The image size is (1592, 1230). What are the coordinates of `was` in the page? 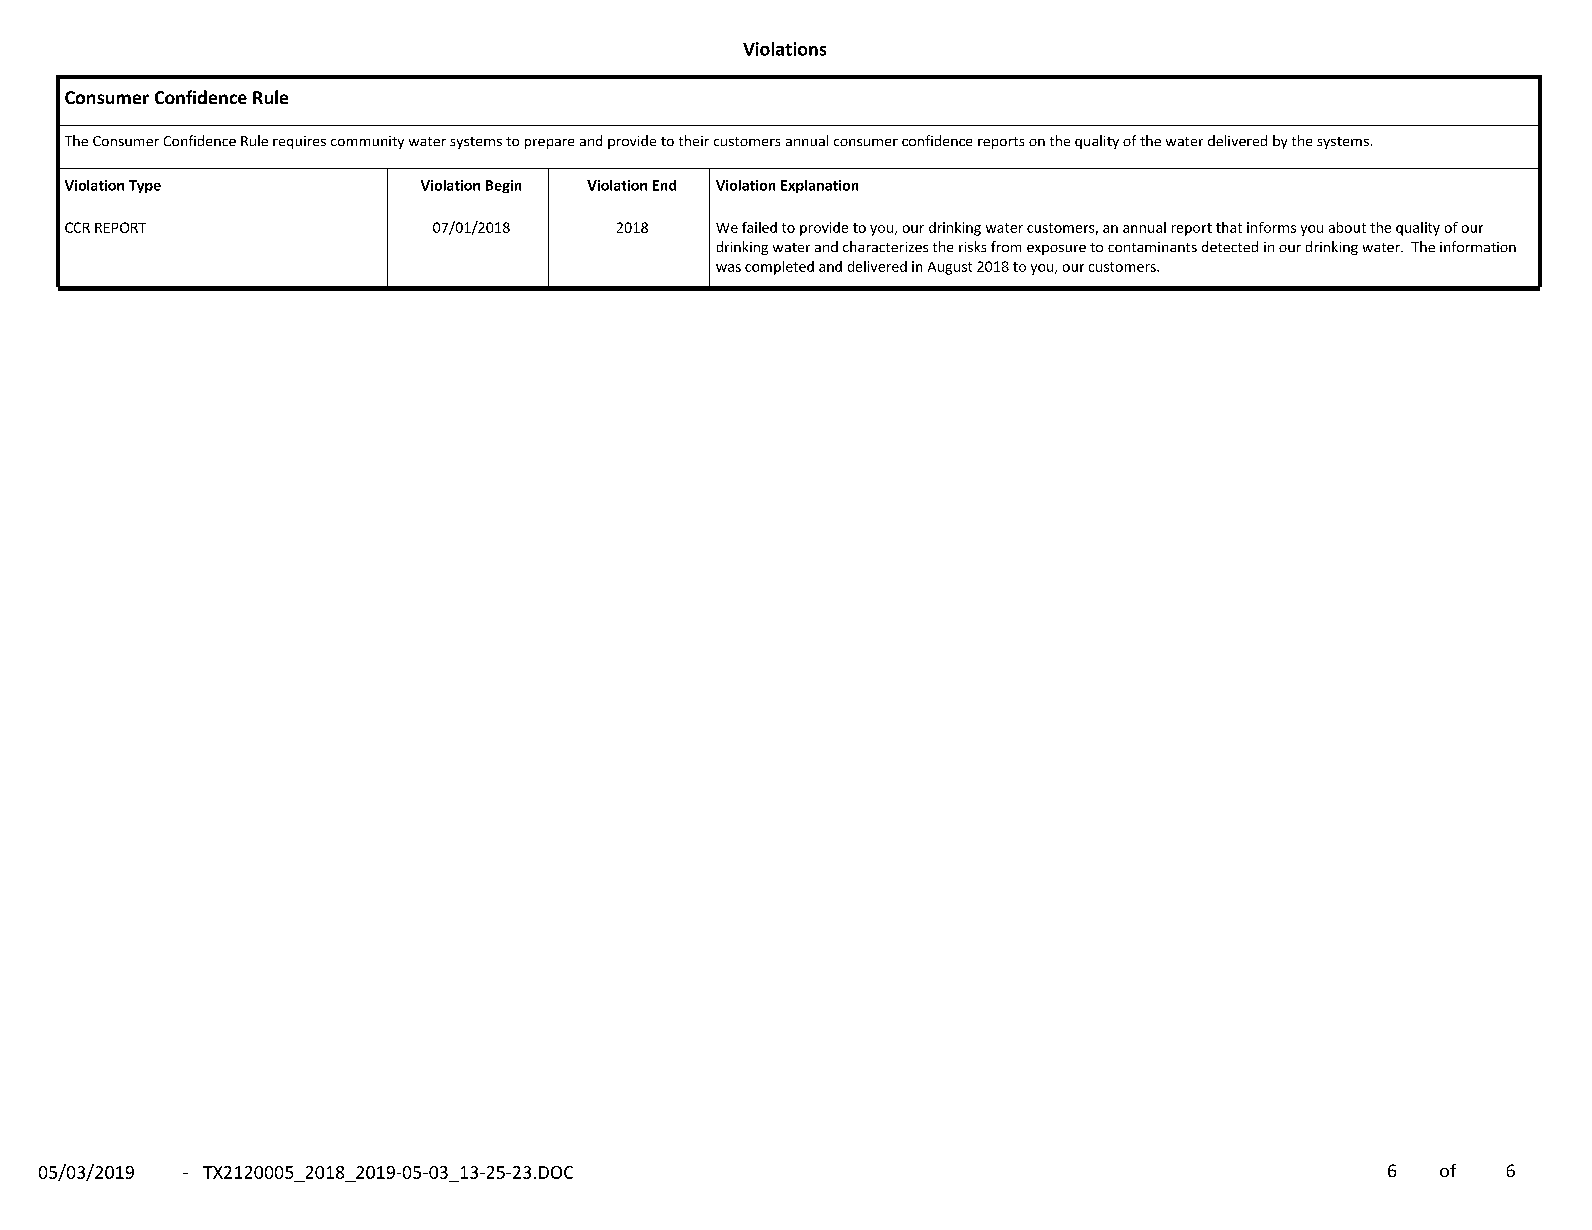 It's located at (728, 268).
